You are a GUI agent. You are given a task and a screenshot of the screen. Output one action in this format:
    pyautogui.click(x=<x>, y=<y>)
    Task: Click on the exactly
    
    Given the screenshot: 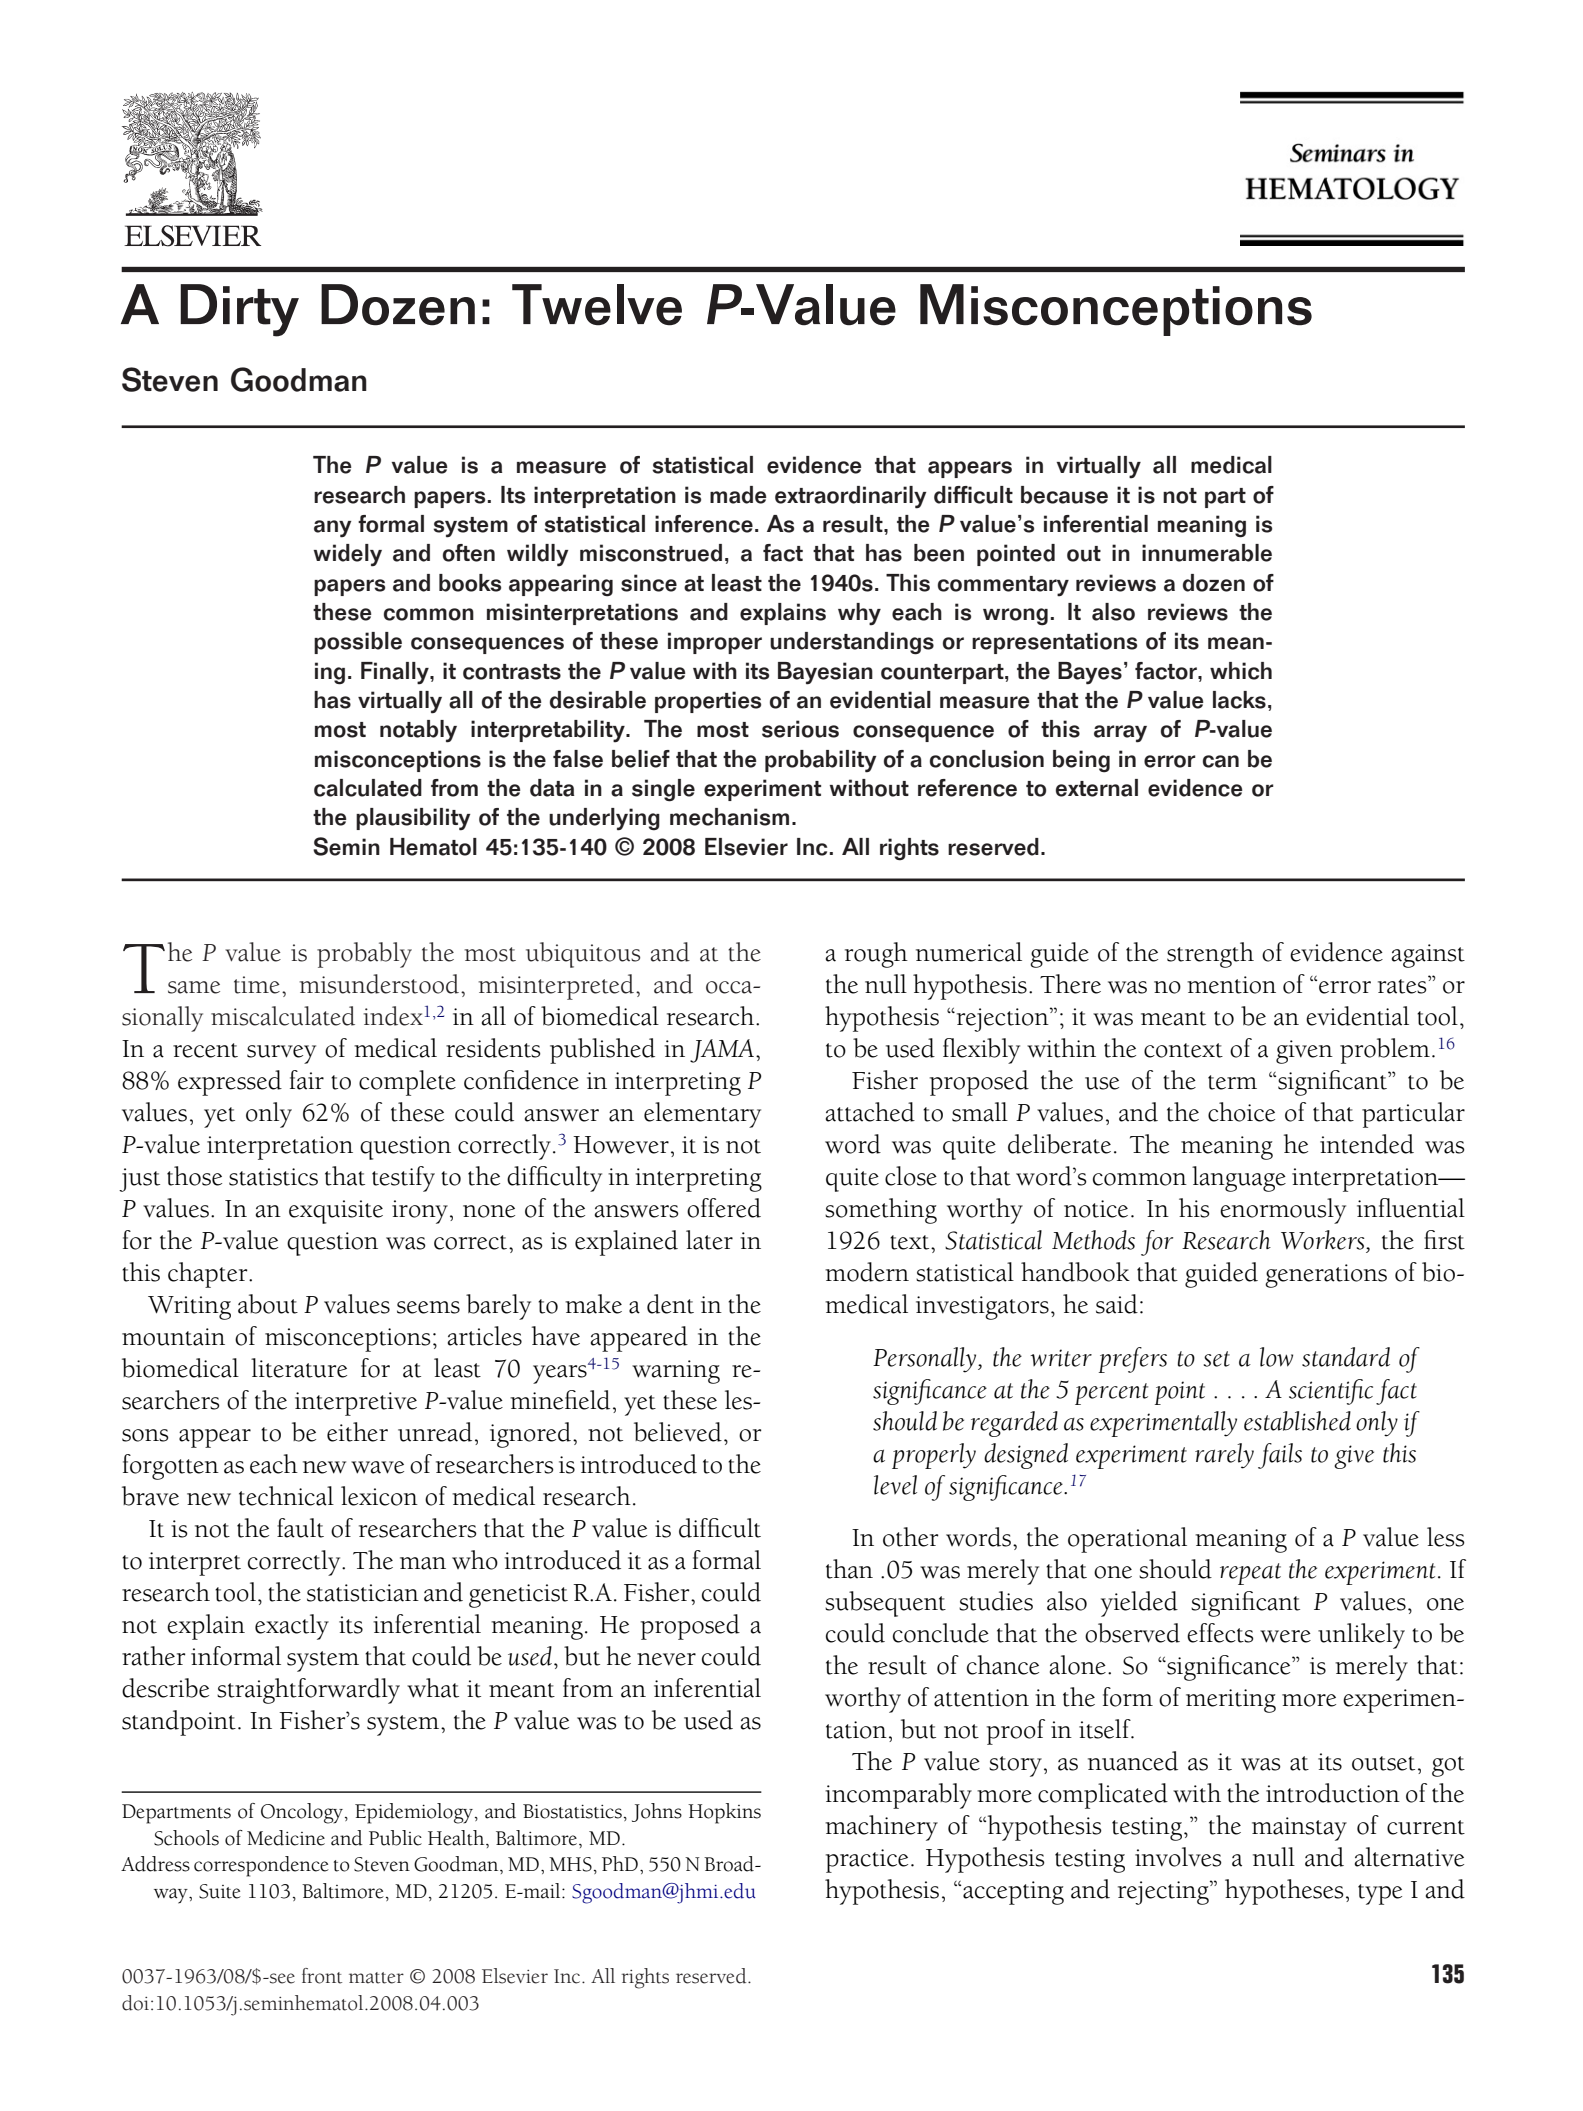 What is the action you would take?
    pyautogui.click(x=292, y=1627)
